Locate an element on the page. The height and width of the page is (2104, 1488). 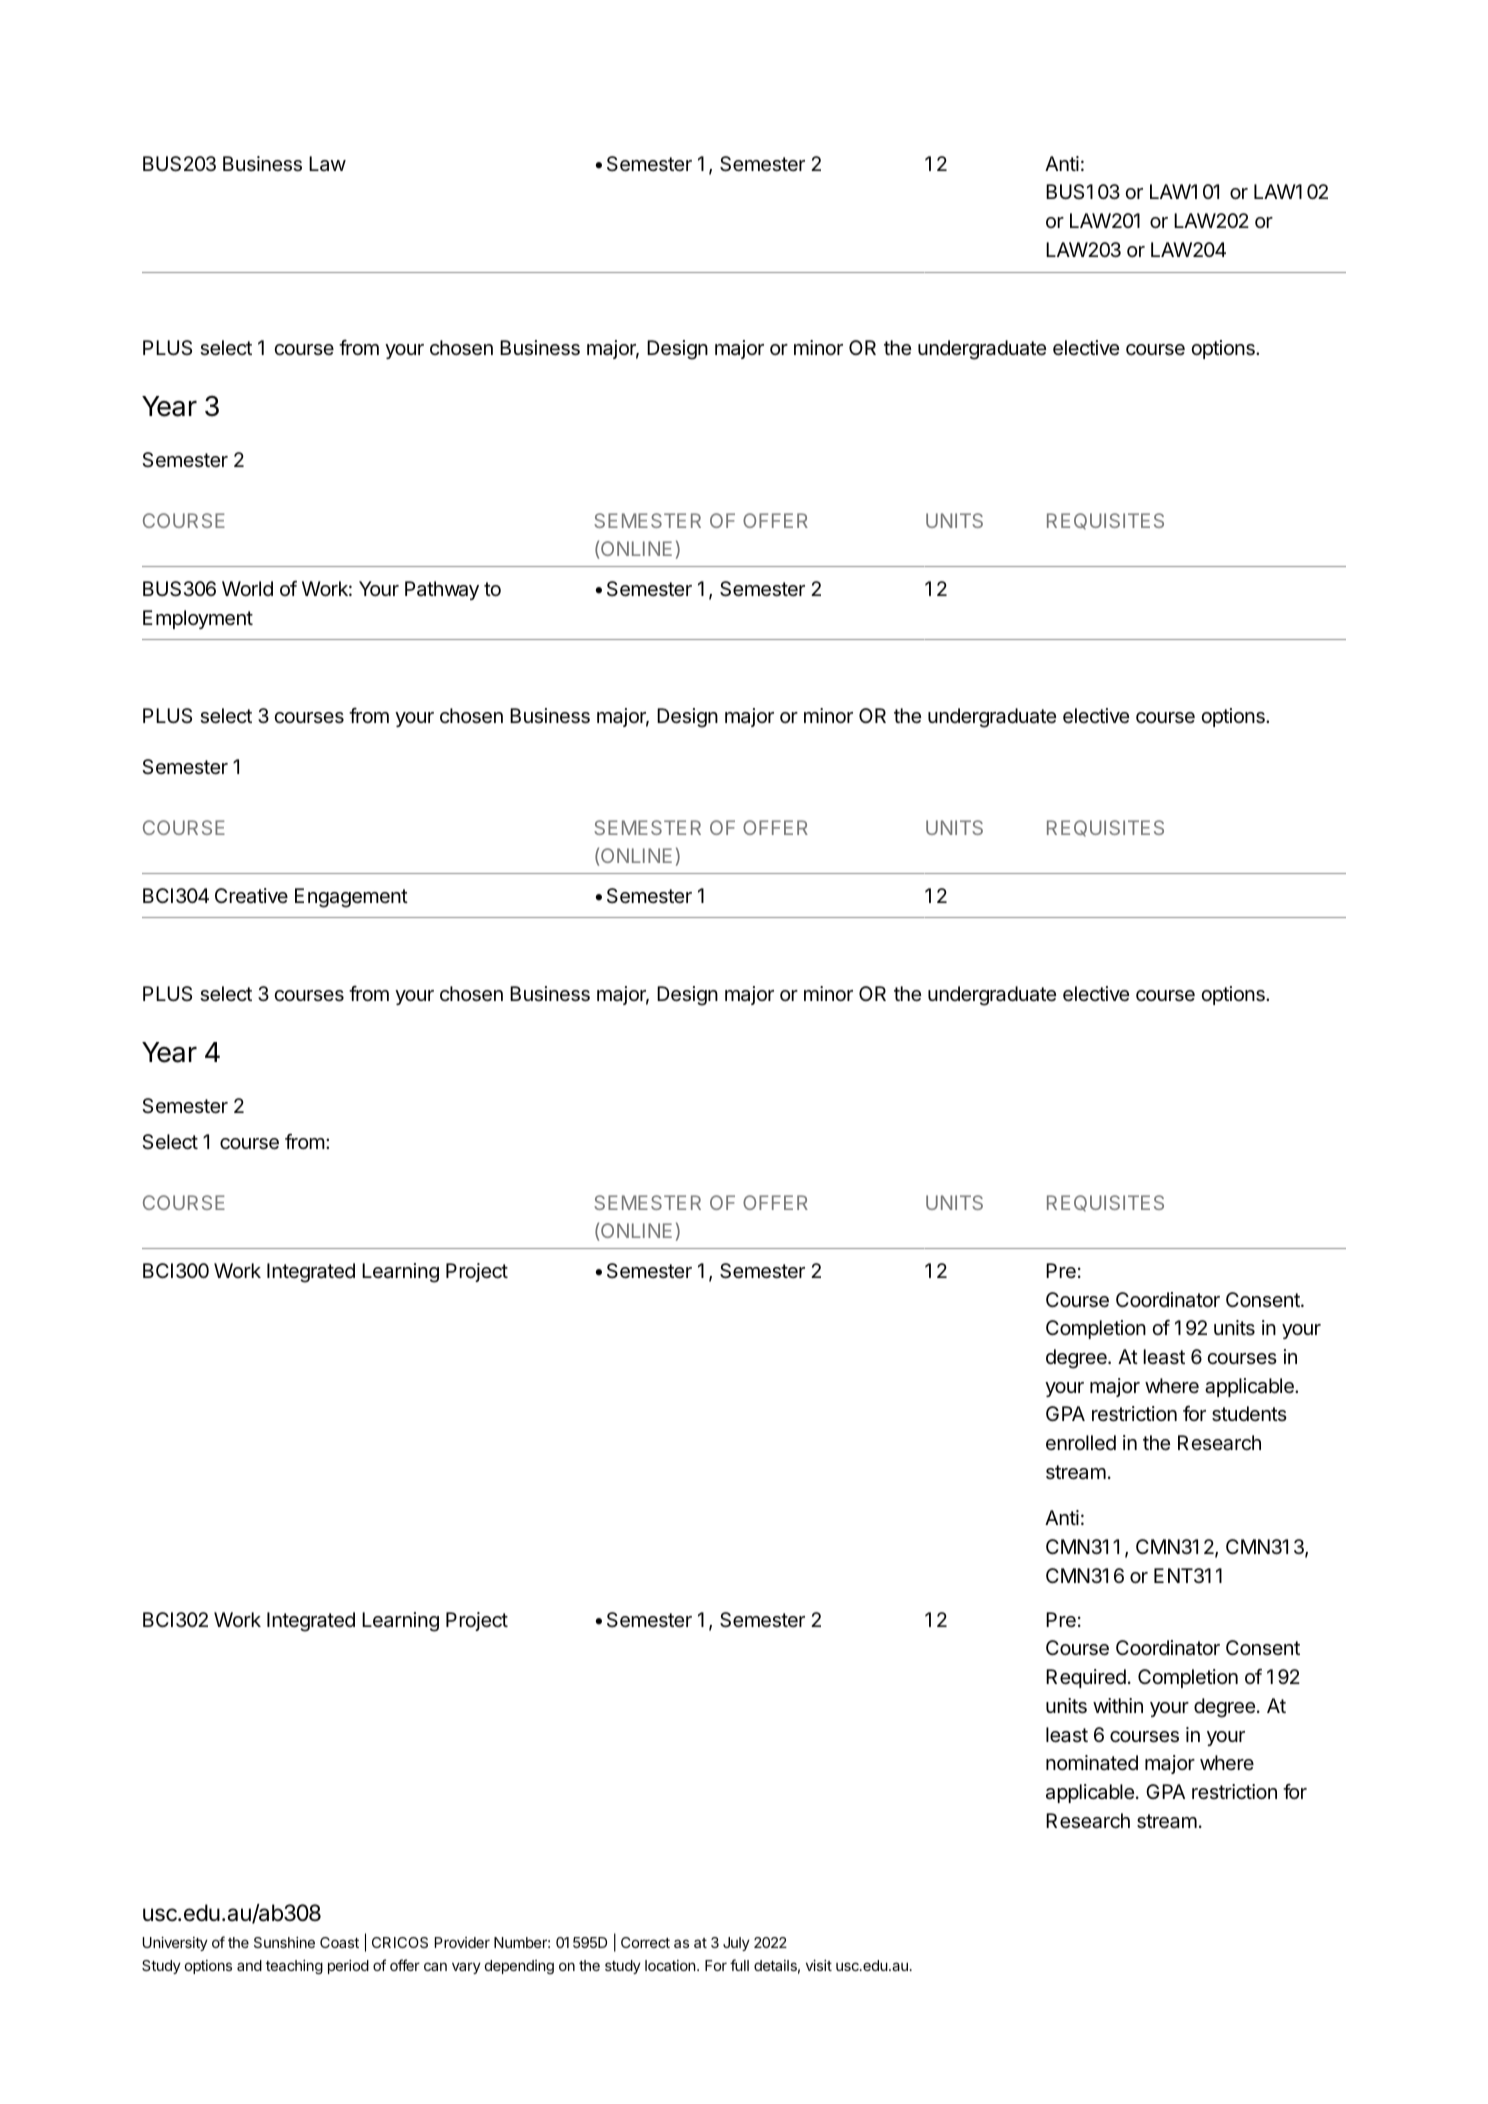
students is located at coordinates (1249, 1414).
